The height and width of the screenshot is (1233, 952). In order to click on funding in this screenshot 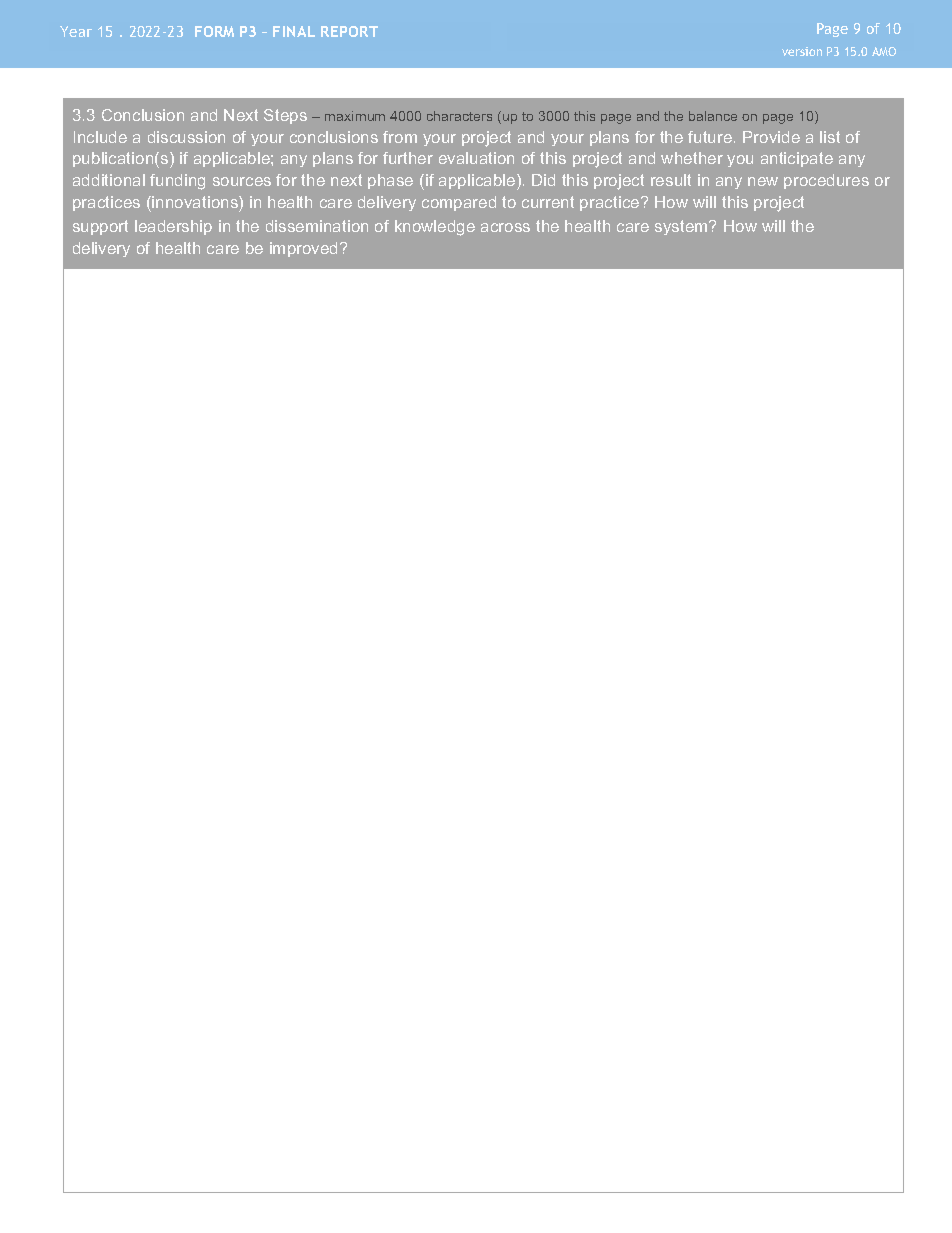, I will do `click(177, 182)`.
